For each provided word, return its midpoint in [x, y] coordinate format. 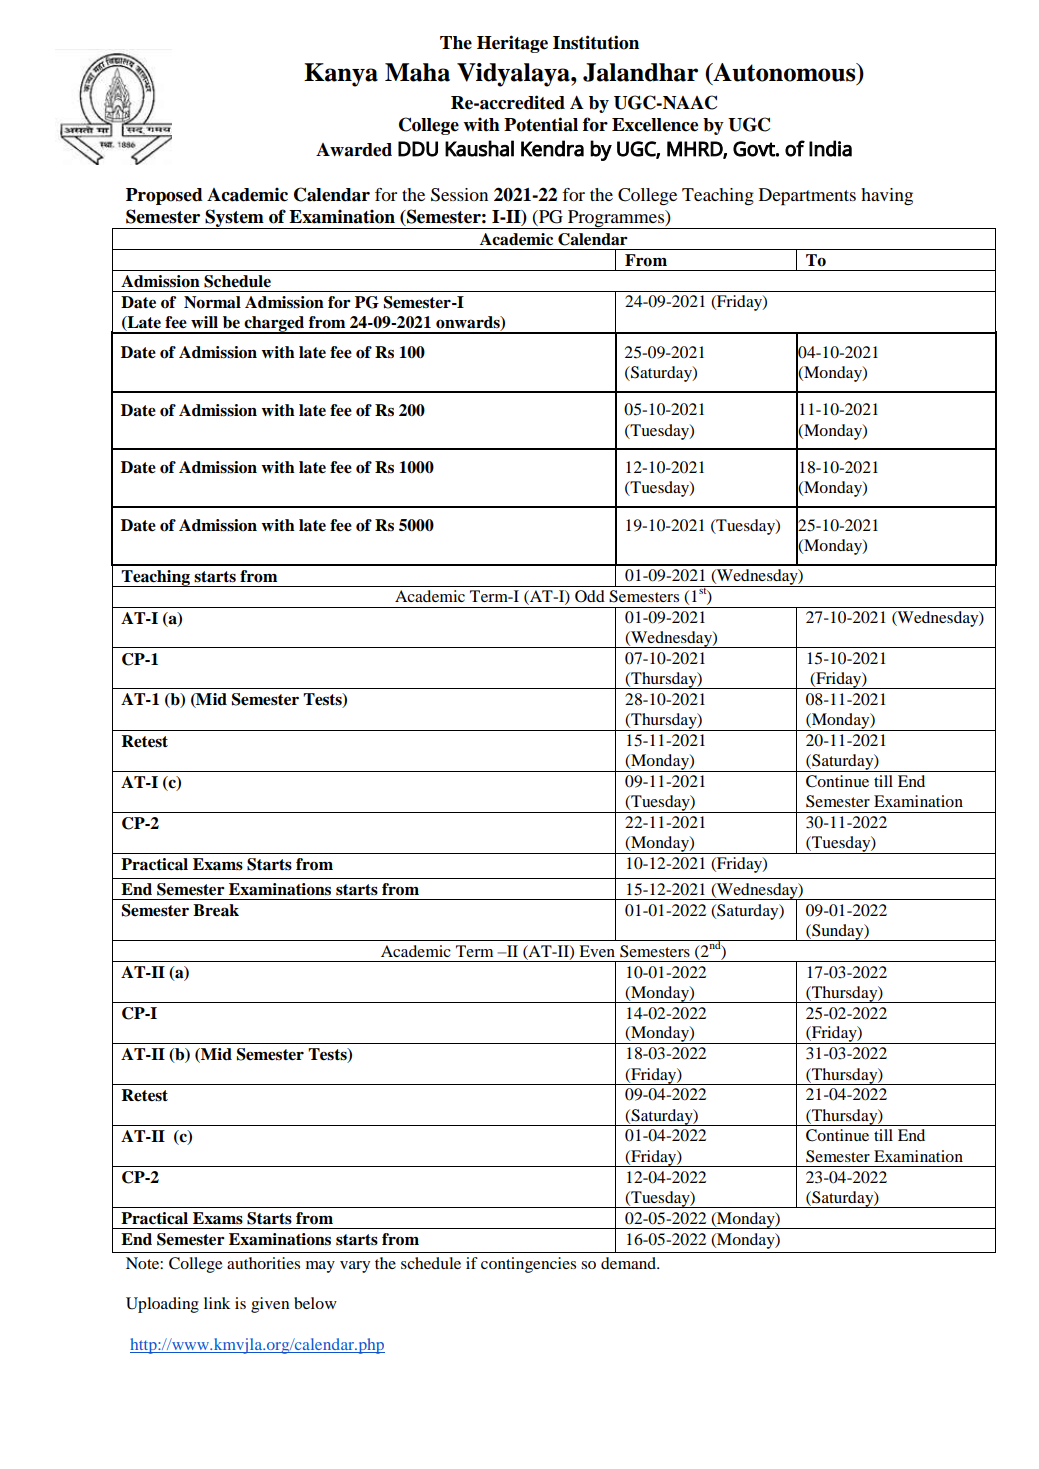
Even [597, 951]
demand [629, 1263]
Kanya [341, 75]
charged [274, 325]
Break [216, 910]
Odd [590, 596]
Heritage [512, 44]
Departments [807, 197]
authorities [263, 1263]
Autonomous [784, 73]
